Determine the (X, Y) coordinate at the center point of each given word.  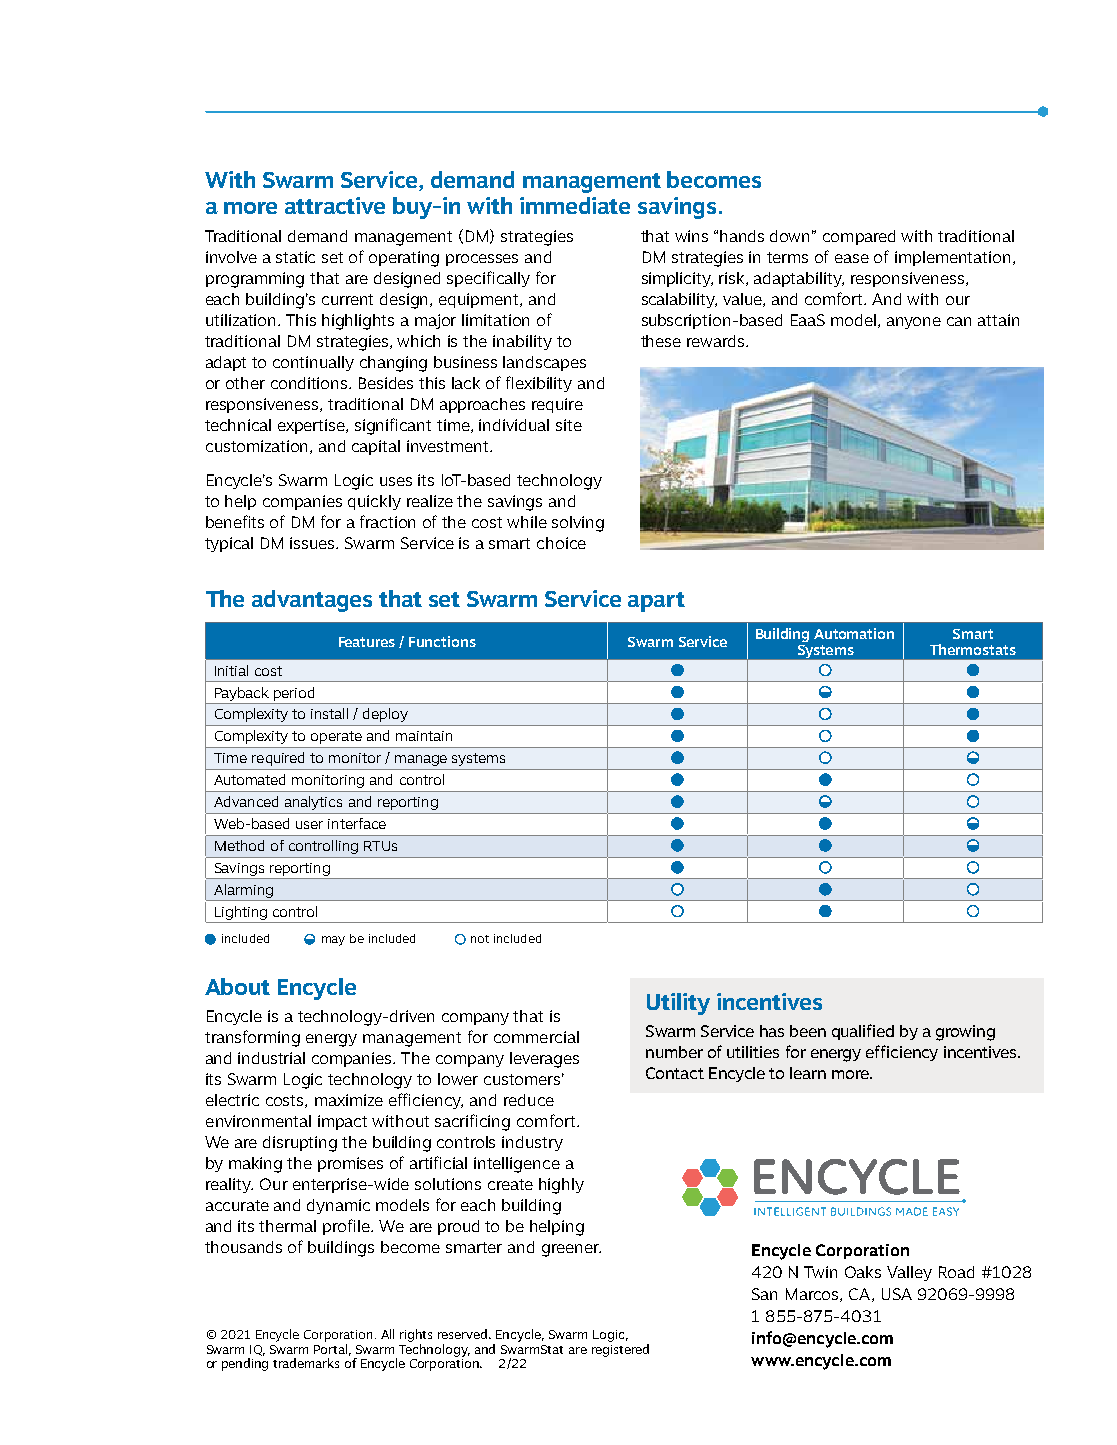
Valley (909, 1273)
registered (620, 1350)
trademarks (306, 1363)
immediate (575, 205)
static (295, 257)
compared (859, 237)
